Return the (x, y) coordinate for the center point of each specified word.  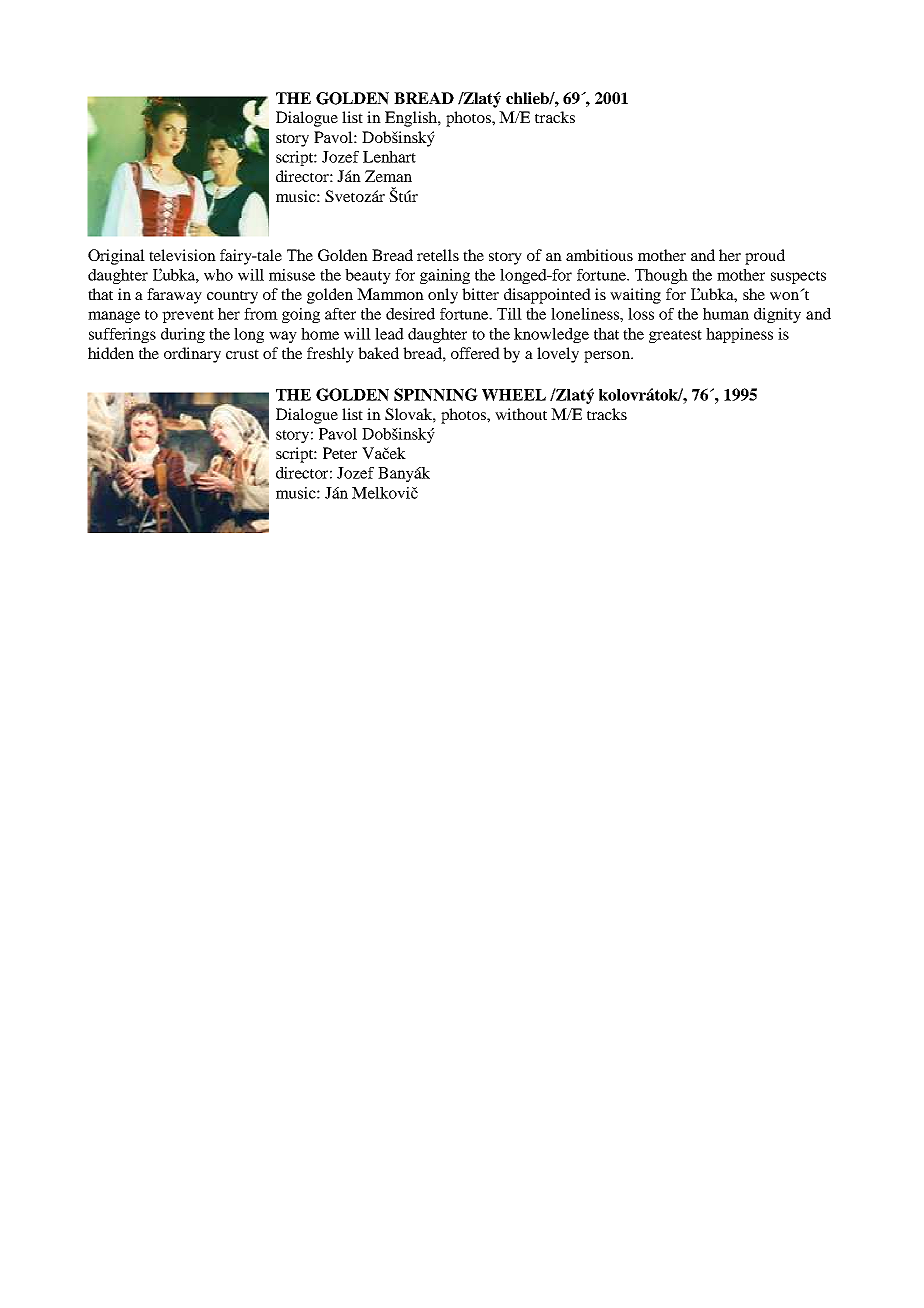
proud (765, 257)
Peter (340, 453)
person (608, 357)
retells (438, 255)
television (182, 255)
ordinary (192, 355)
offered (475, 353)
